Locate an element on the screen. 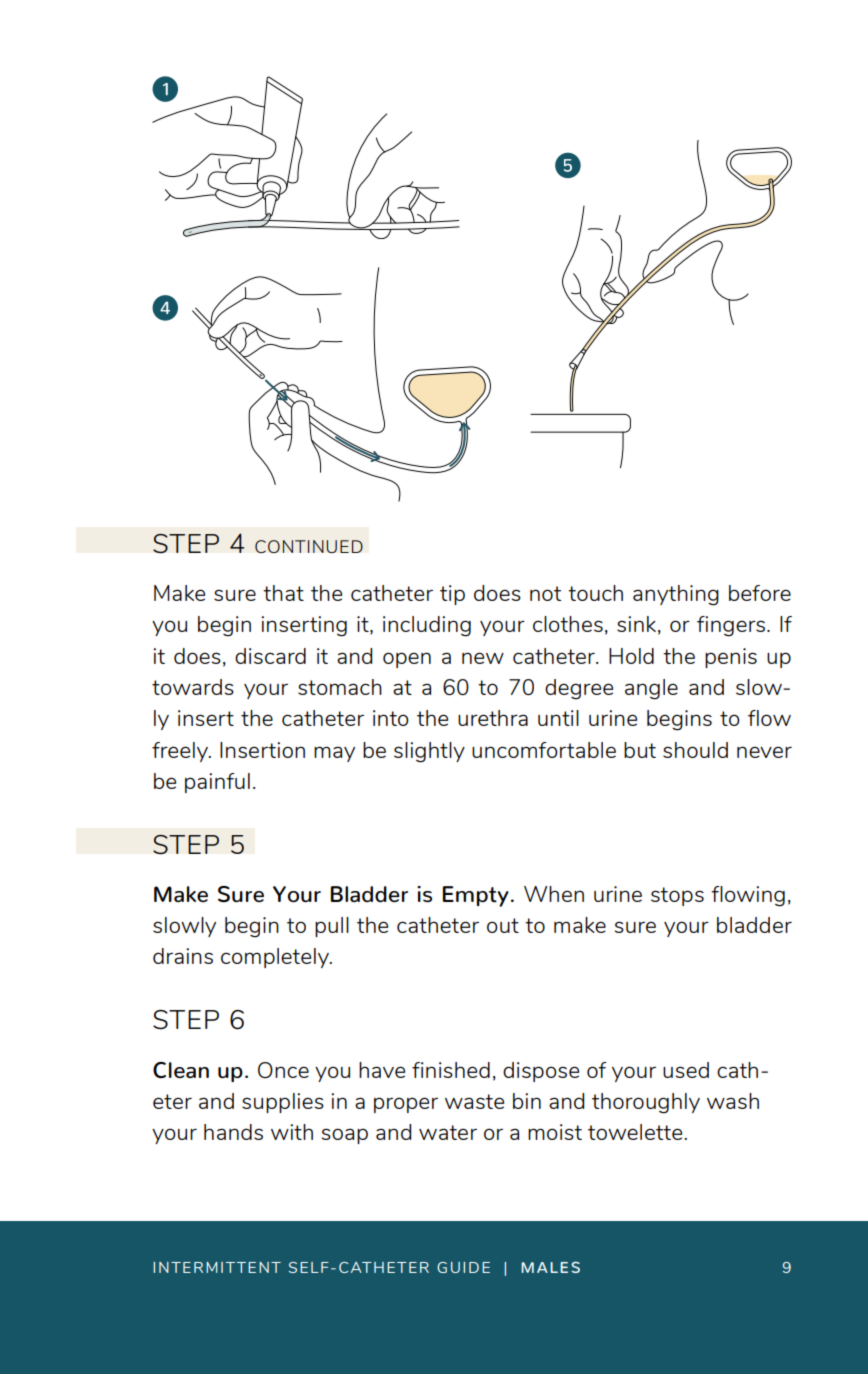 This screenshot has height=1374, width=868. painful is located at coordinates (217, 783).
